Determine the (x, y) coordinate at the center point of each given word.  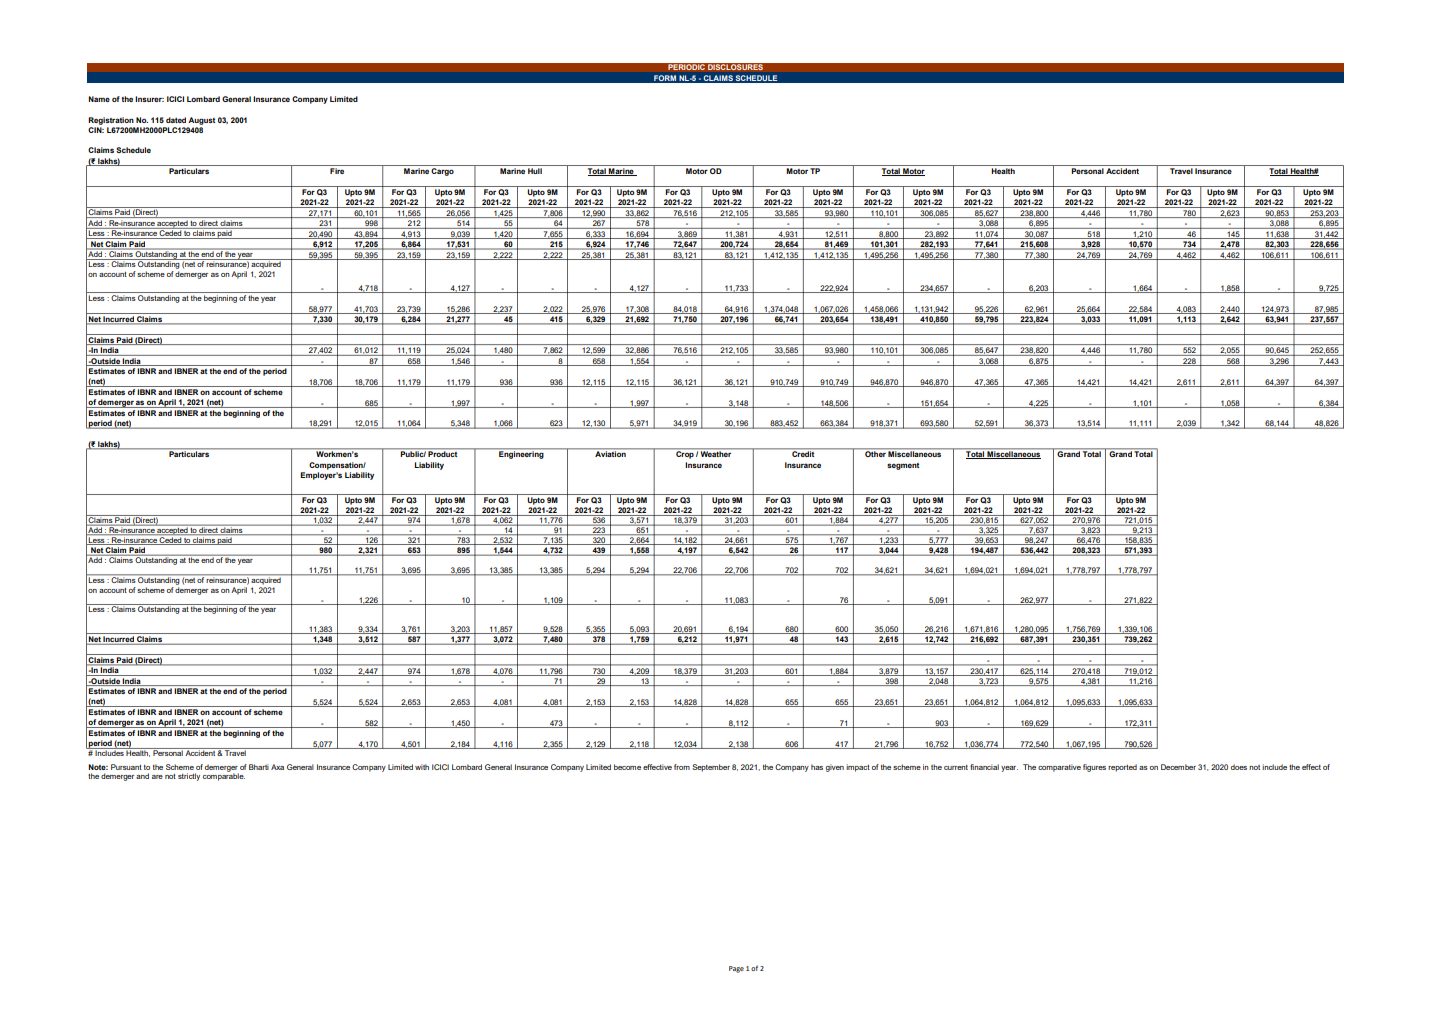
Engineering (521, 454)
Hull (535, 171)
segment (903, 466)
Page (736, 969)
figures (1094, 768)
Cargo (442, 172)
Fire (337, 171)
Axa (277, 767)
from (682, 767)
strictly (189, 777)
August (201, 121)
